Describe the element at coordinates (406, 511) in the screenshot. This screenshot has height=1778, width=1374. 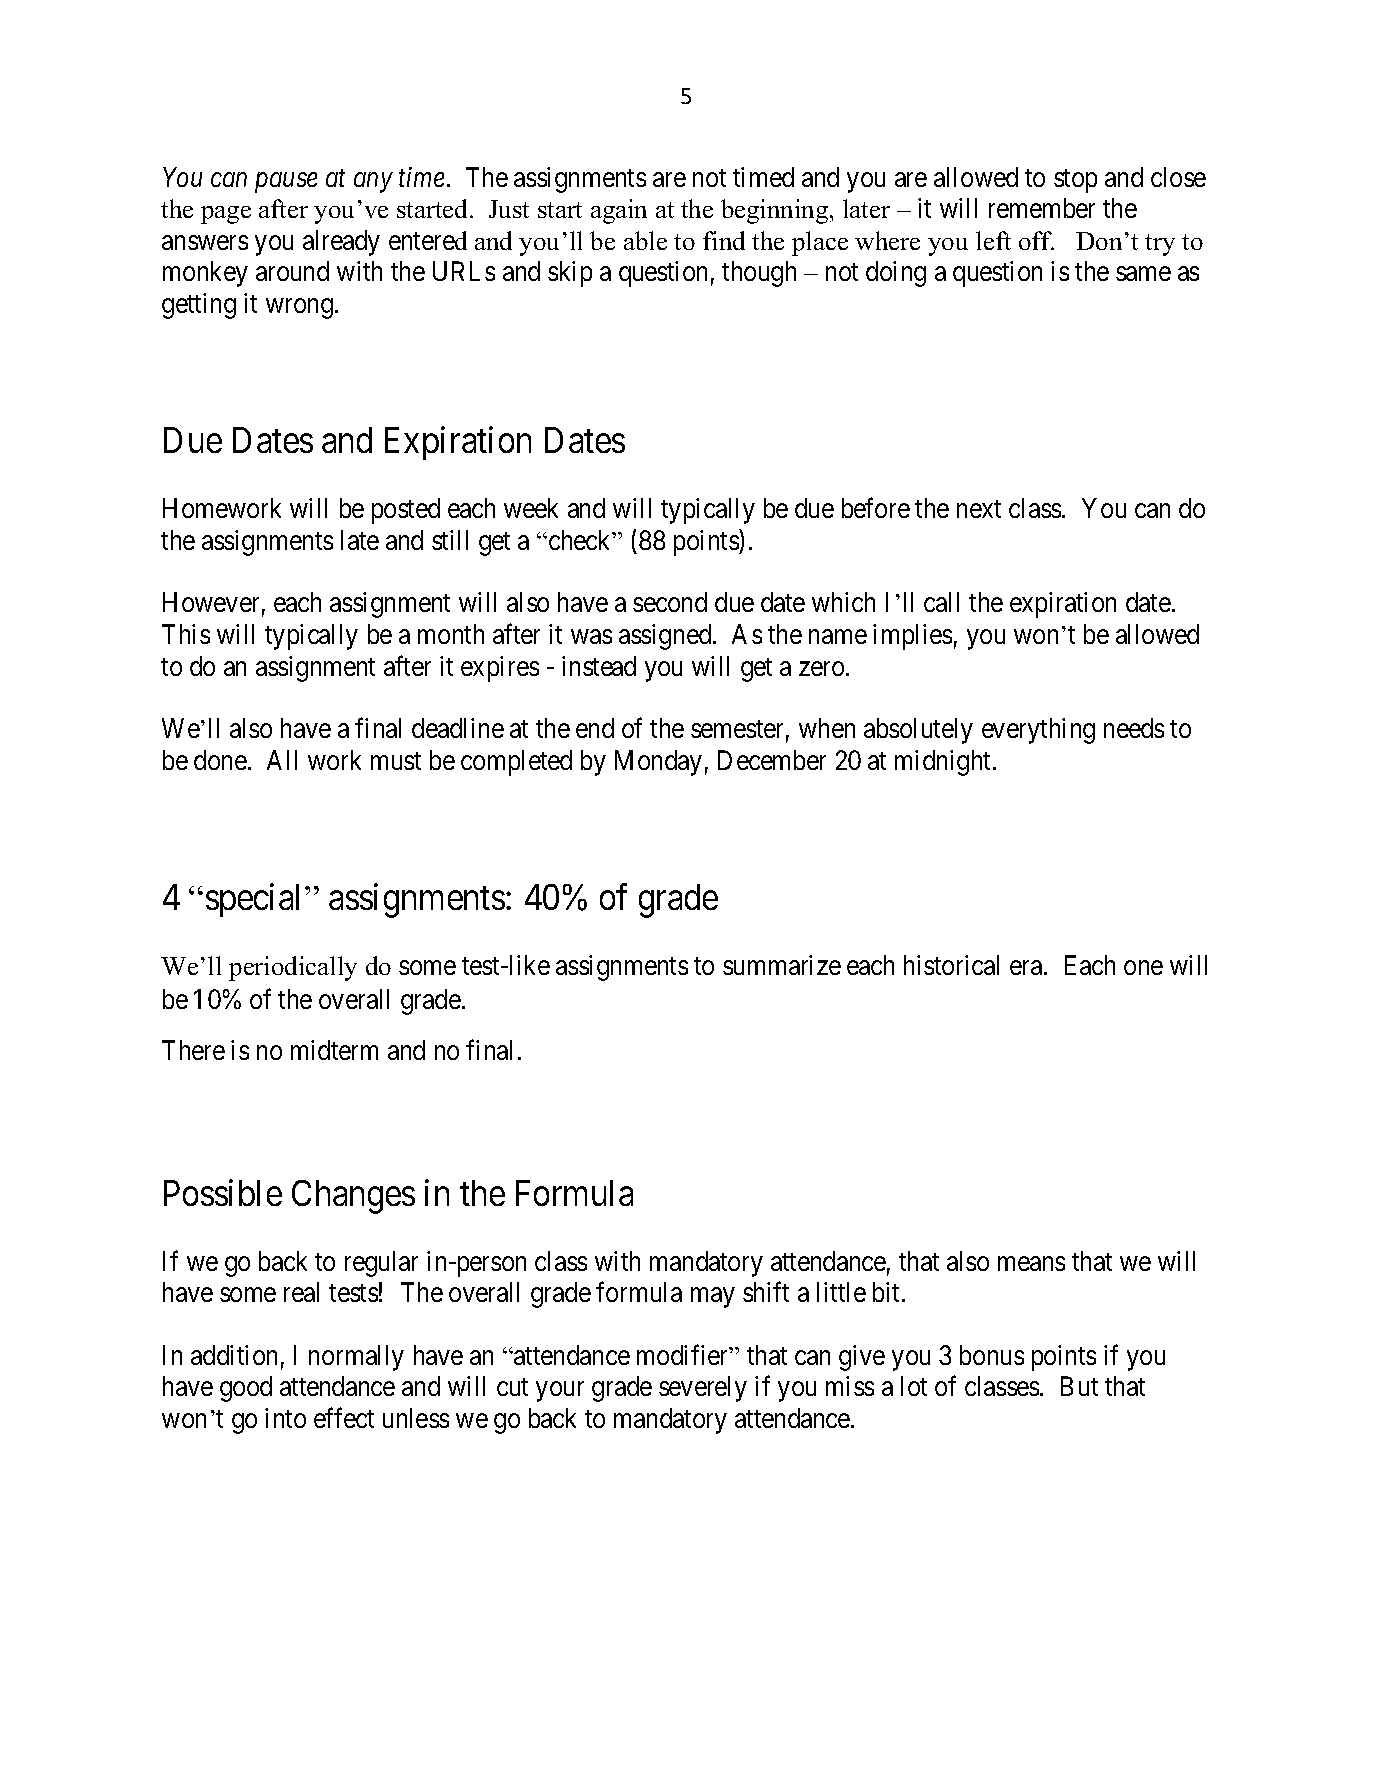
I see `posted` at that location.
